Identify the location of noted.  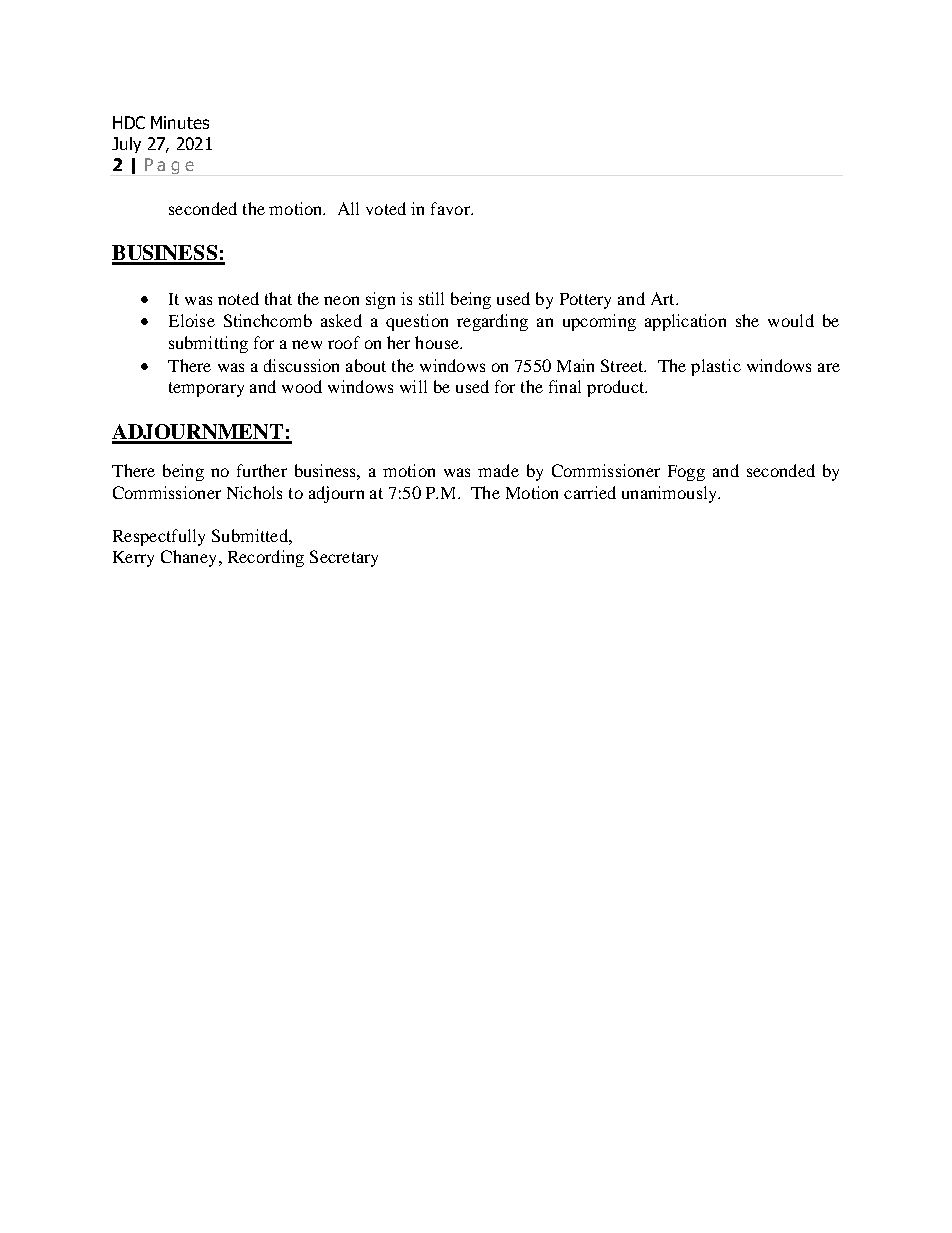
(238, 298).
